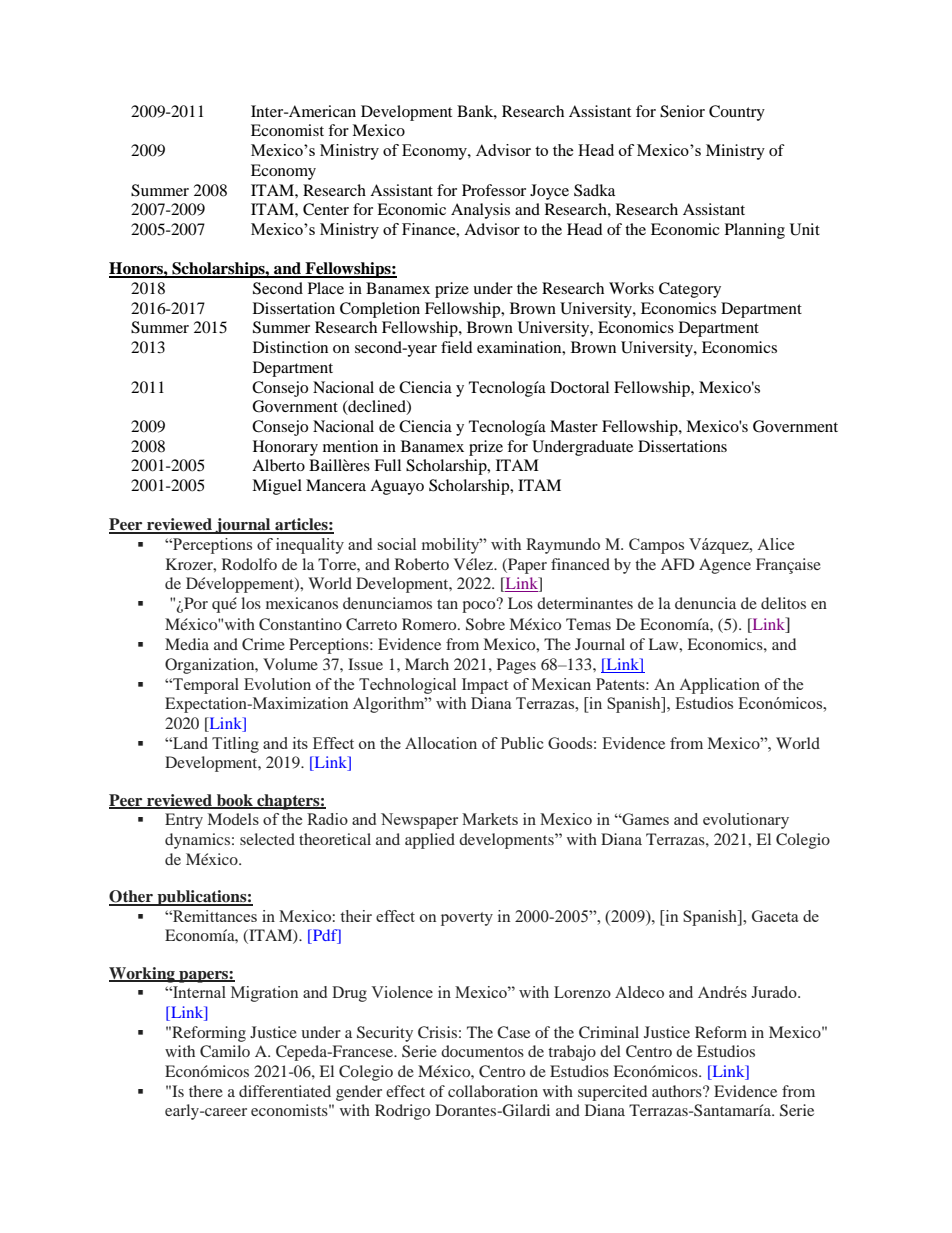 The image size is (952, 1233). Describe the element at coordinates (441, 743) in the page. I see `Allocation` at that location.
